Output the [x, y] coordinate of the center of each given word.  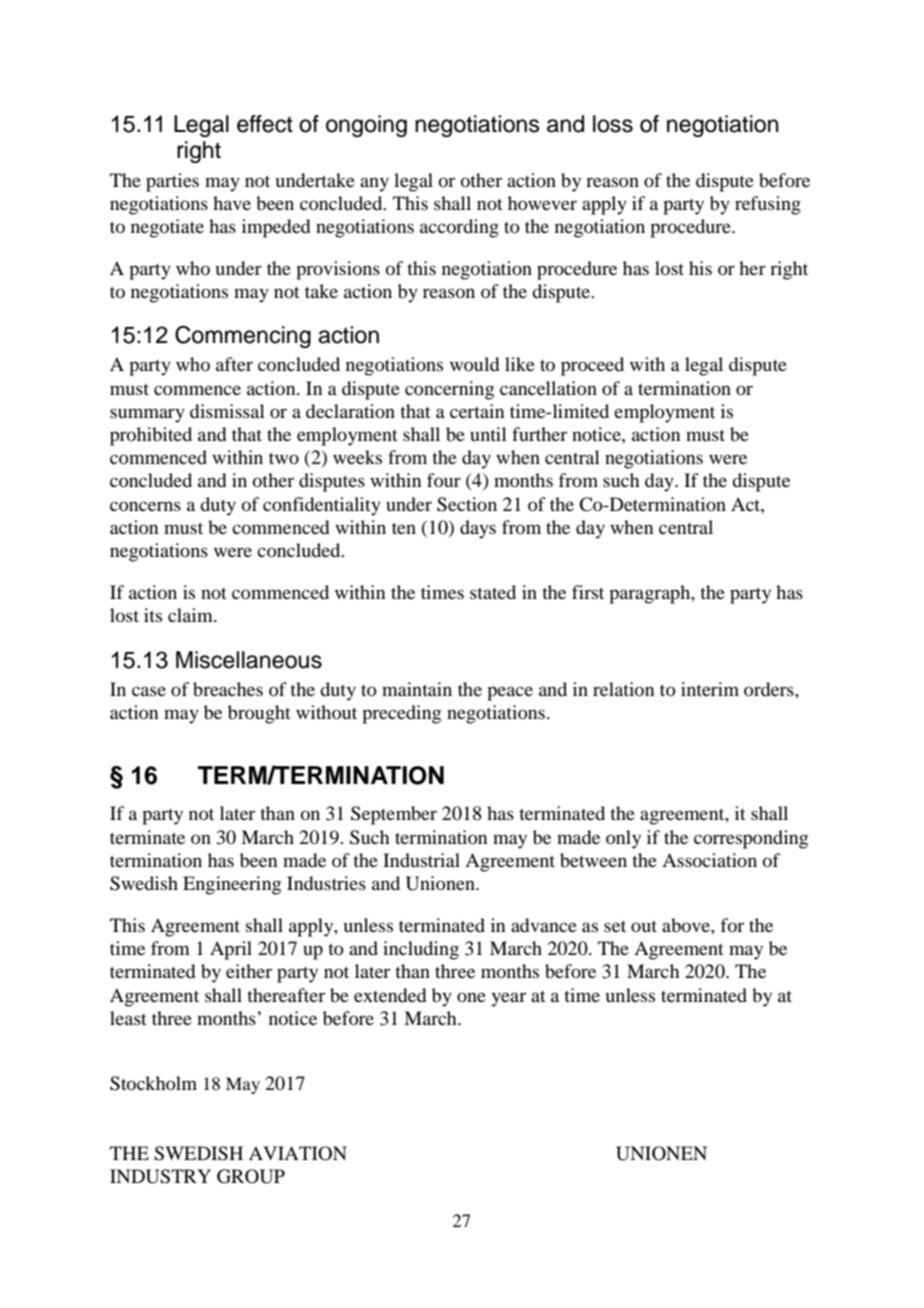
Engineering [232, 885]
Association [709, 860]
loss [613, 124]
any [374, 184]
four [444, 480]
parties [172, 182]
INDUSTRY [160, 1176]
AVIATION [298, 1153]
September [394, 815]
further [539, 434]
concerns [145, 506]
